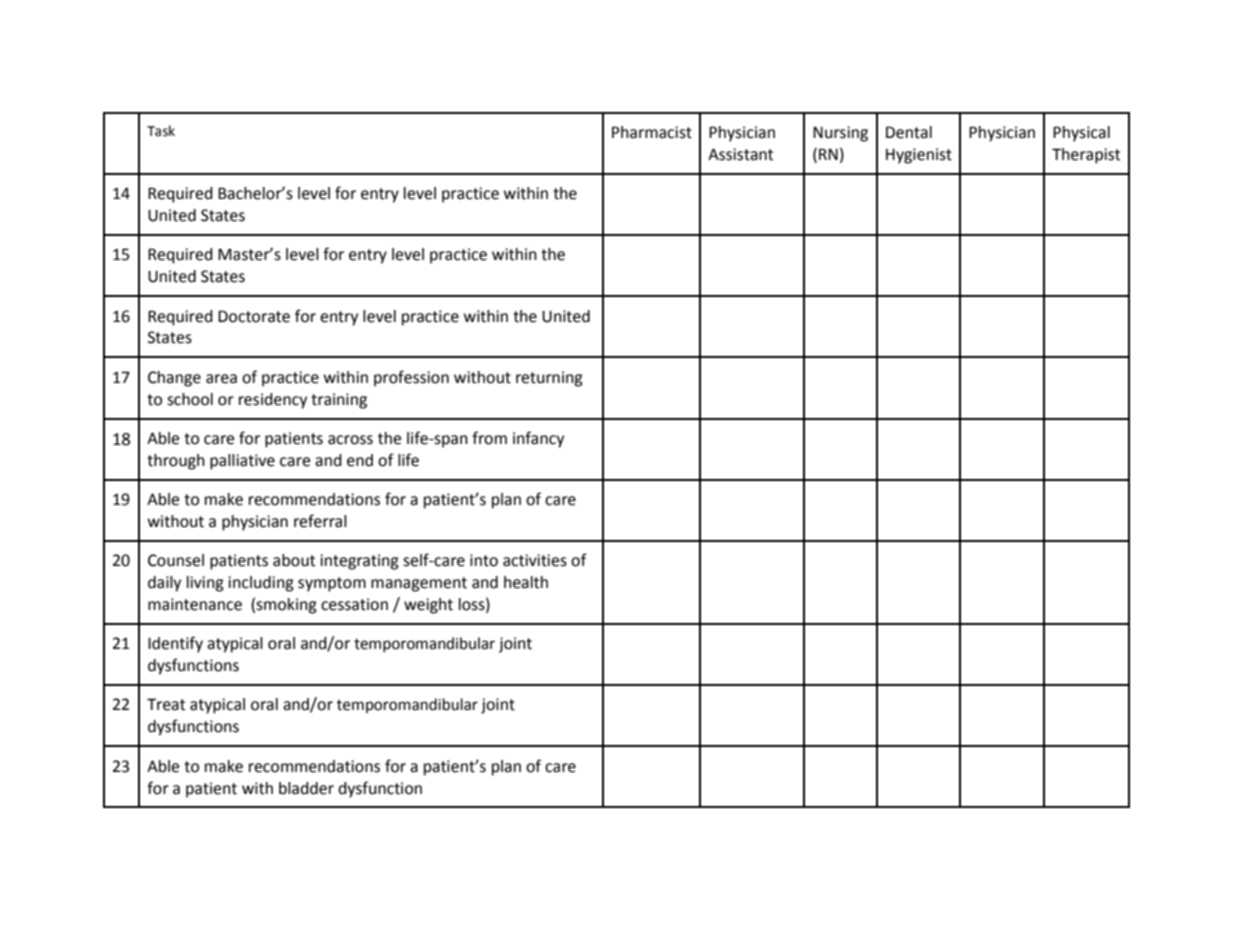 Image resolution: width=1233 pixels, height=952 pixels. What do you see at coordinates (306, 788) in the screenshot?
I see `bladder` at bounding box center [306, 788].
